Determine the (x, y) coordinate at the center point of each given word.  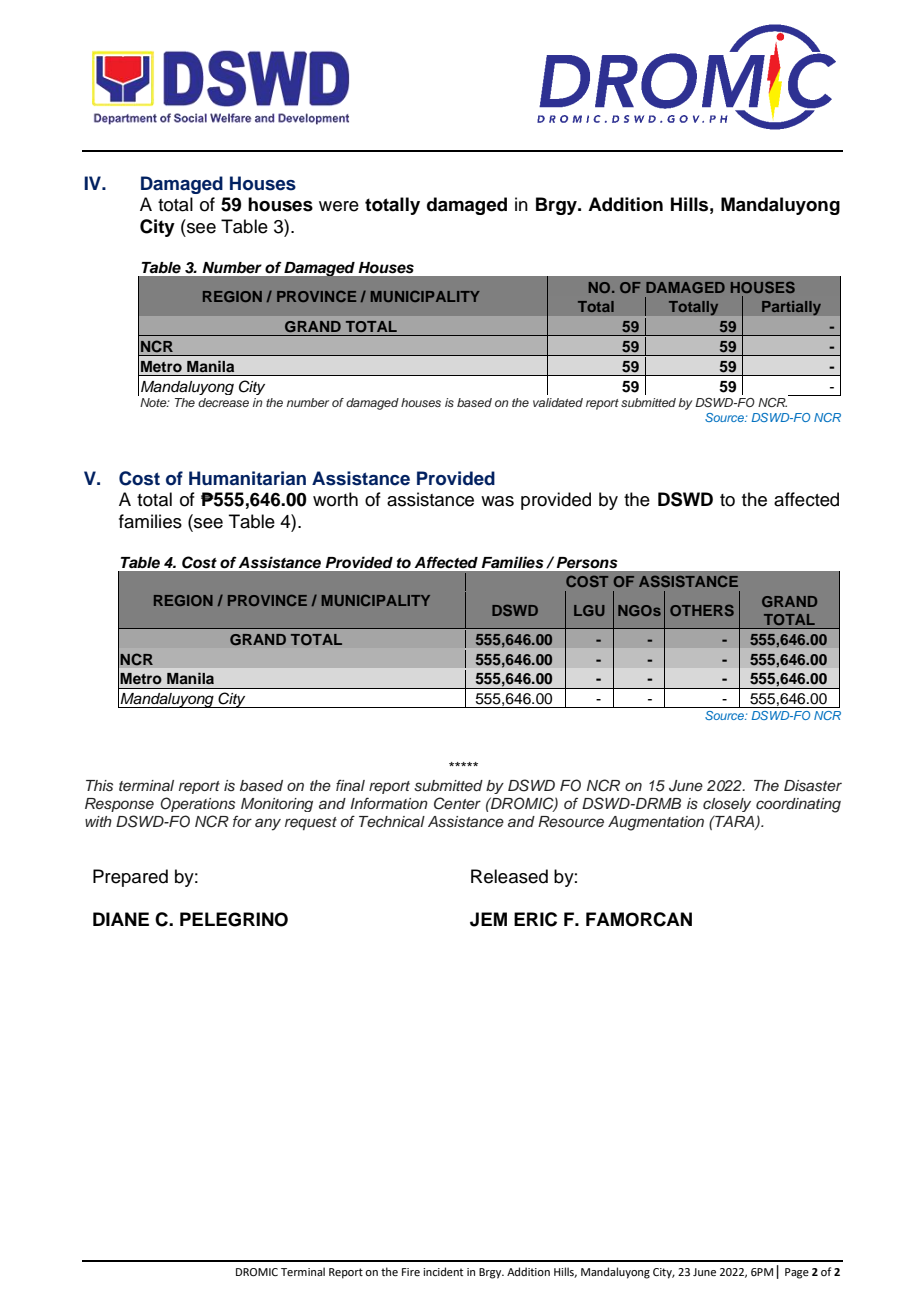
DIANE (121, 919)
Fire (411, 1272)
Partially (791, 308)
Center (457, 803)
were (339, 206)
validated (558, 402)
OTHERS (702, 610)
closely (727, 805)
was (497, 501)
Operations (197, 804)
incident (443, 1271)
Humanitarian (247, 478)
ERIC (535, 919)
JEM (488, 919)
